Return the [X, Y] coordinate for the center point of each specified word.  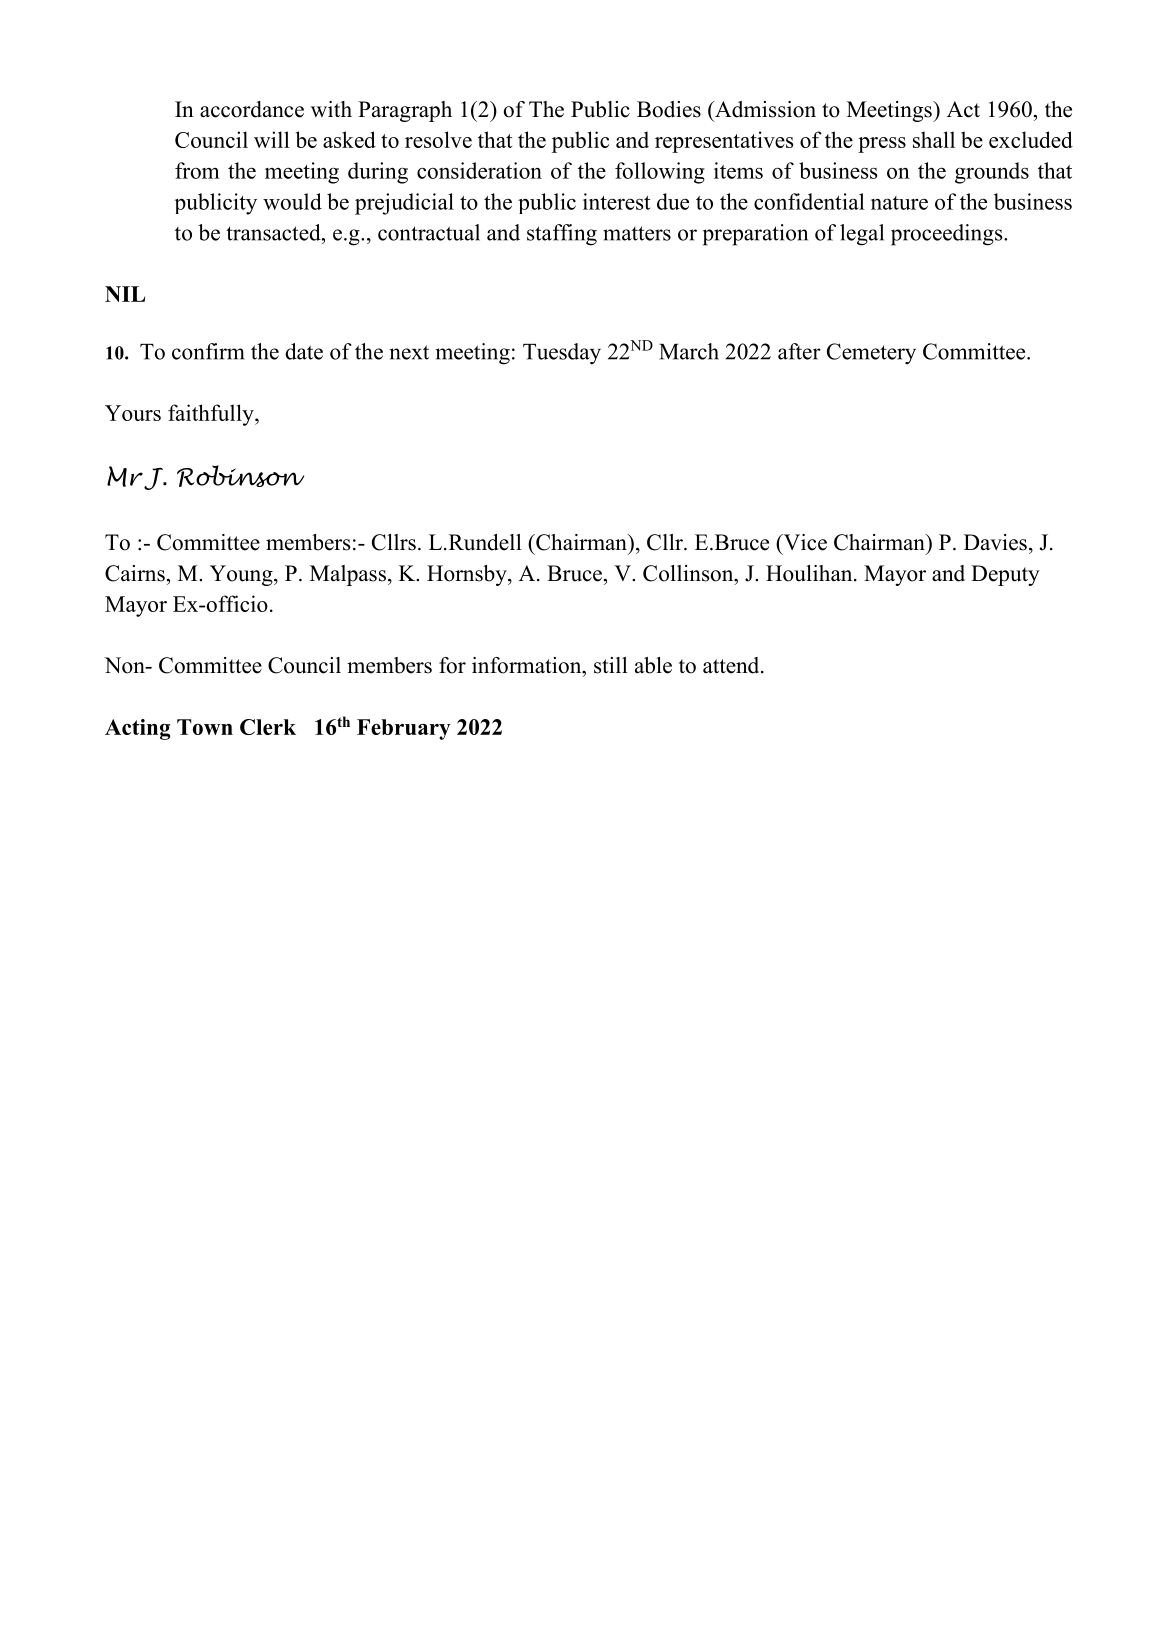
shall [934, 139]
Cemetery [871, 353]
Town [205, 727]
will [272, 139]
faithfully [212, 415]
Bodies [669, 109]
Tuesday [562, 354]
